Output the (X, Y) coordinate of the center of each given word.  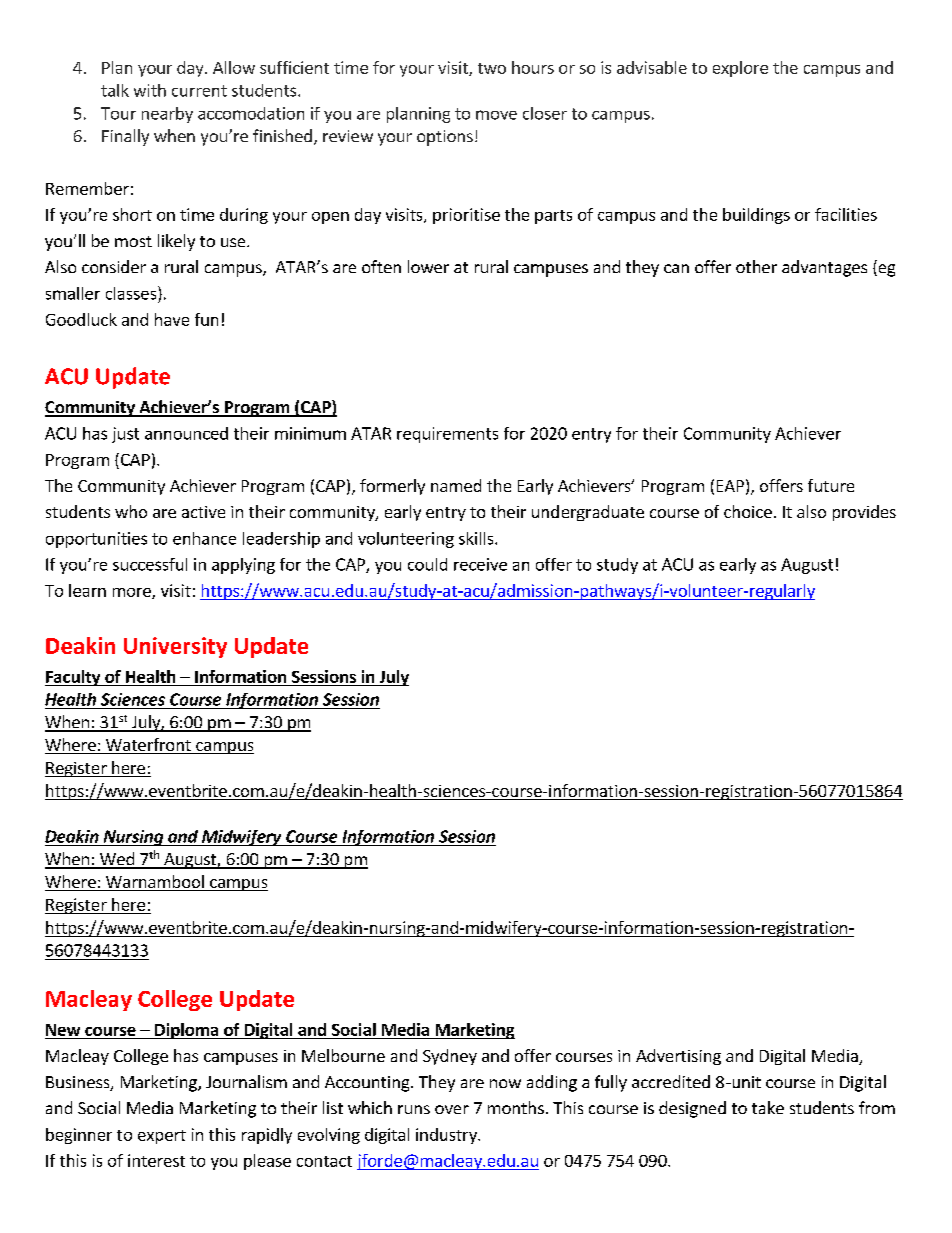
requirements (447, 435)
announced (186, 433)
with (150, 90)
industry (447, 1136)
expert (162, 1137)
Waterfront (148, 746)
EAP (730, 486)
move (496, 115)
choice (748, 511)
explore (740, 69)
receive (480, 564)
